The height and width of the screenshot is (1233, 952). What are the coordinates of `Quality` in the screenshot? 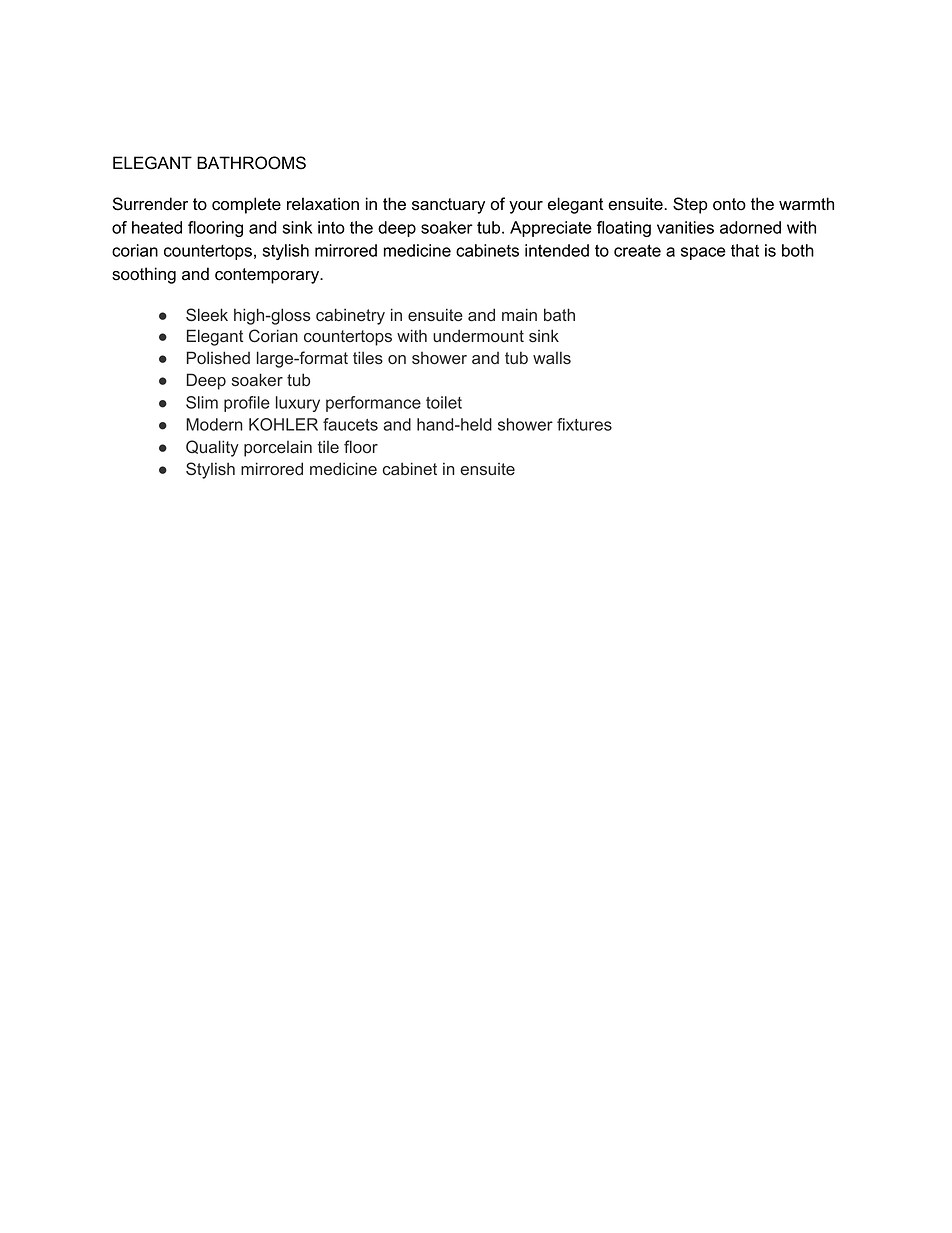 It's located at (212, 448).
